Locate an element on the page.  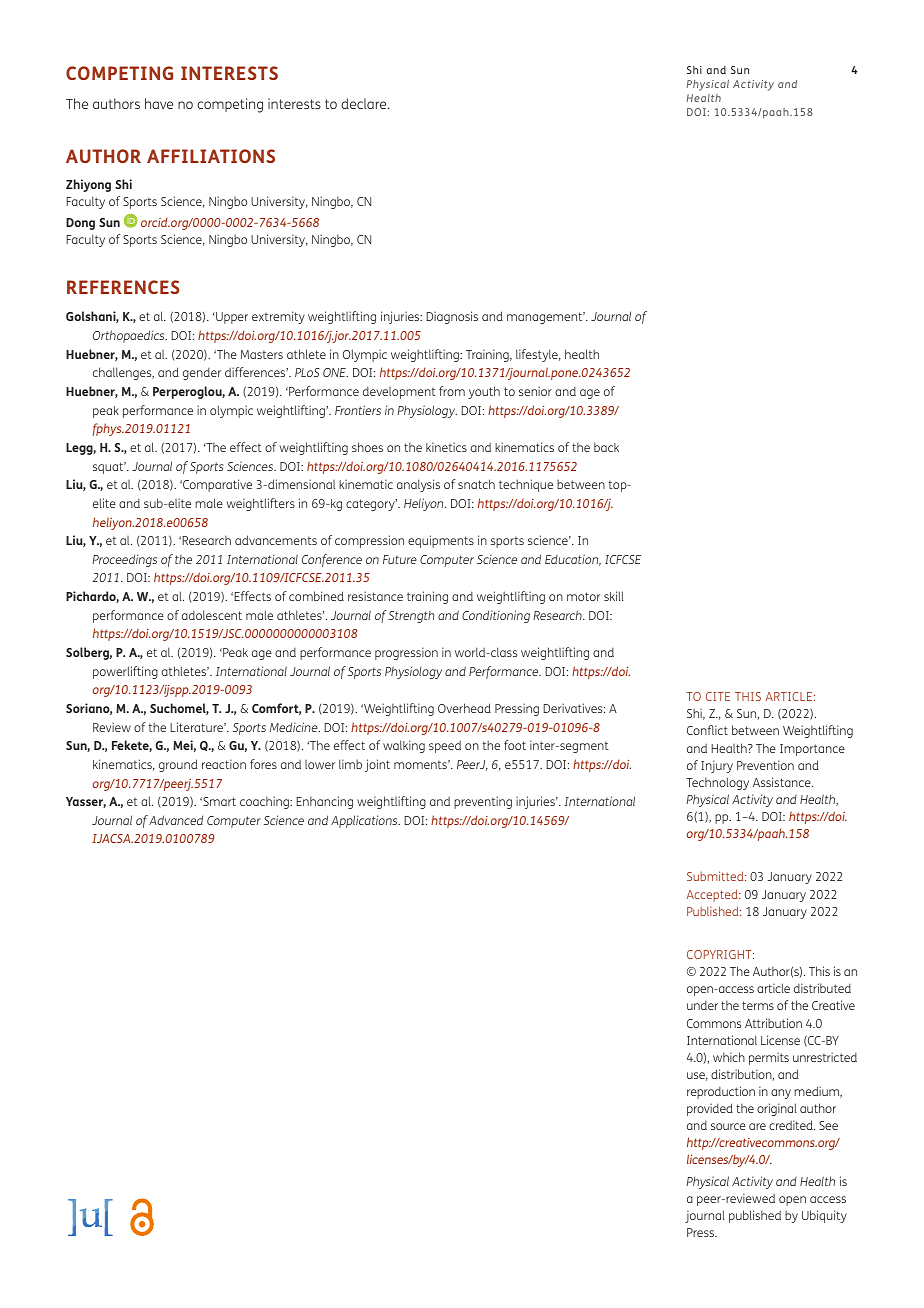
Submitted is located at coordinates (716, 876).
